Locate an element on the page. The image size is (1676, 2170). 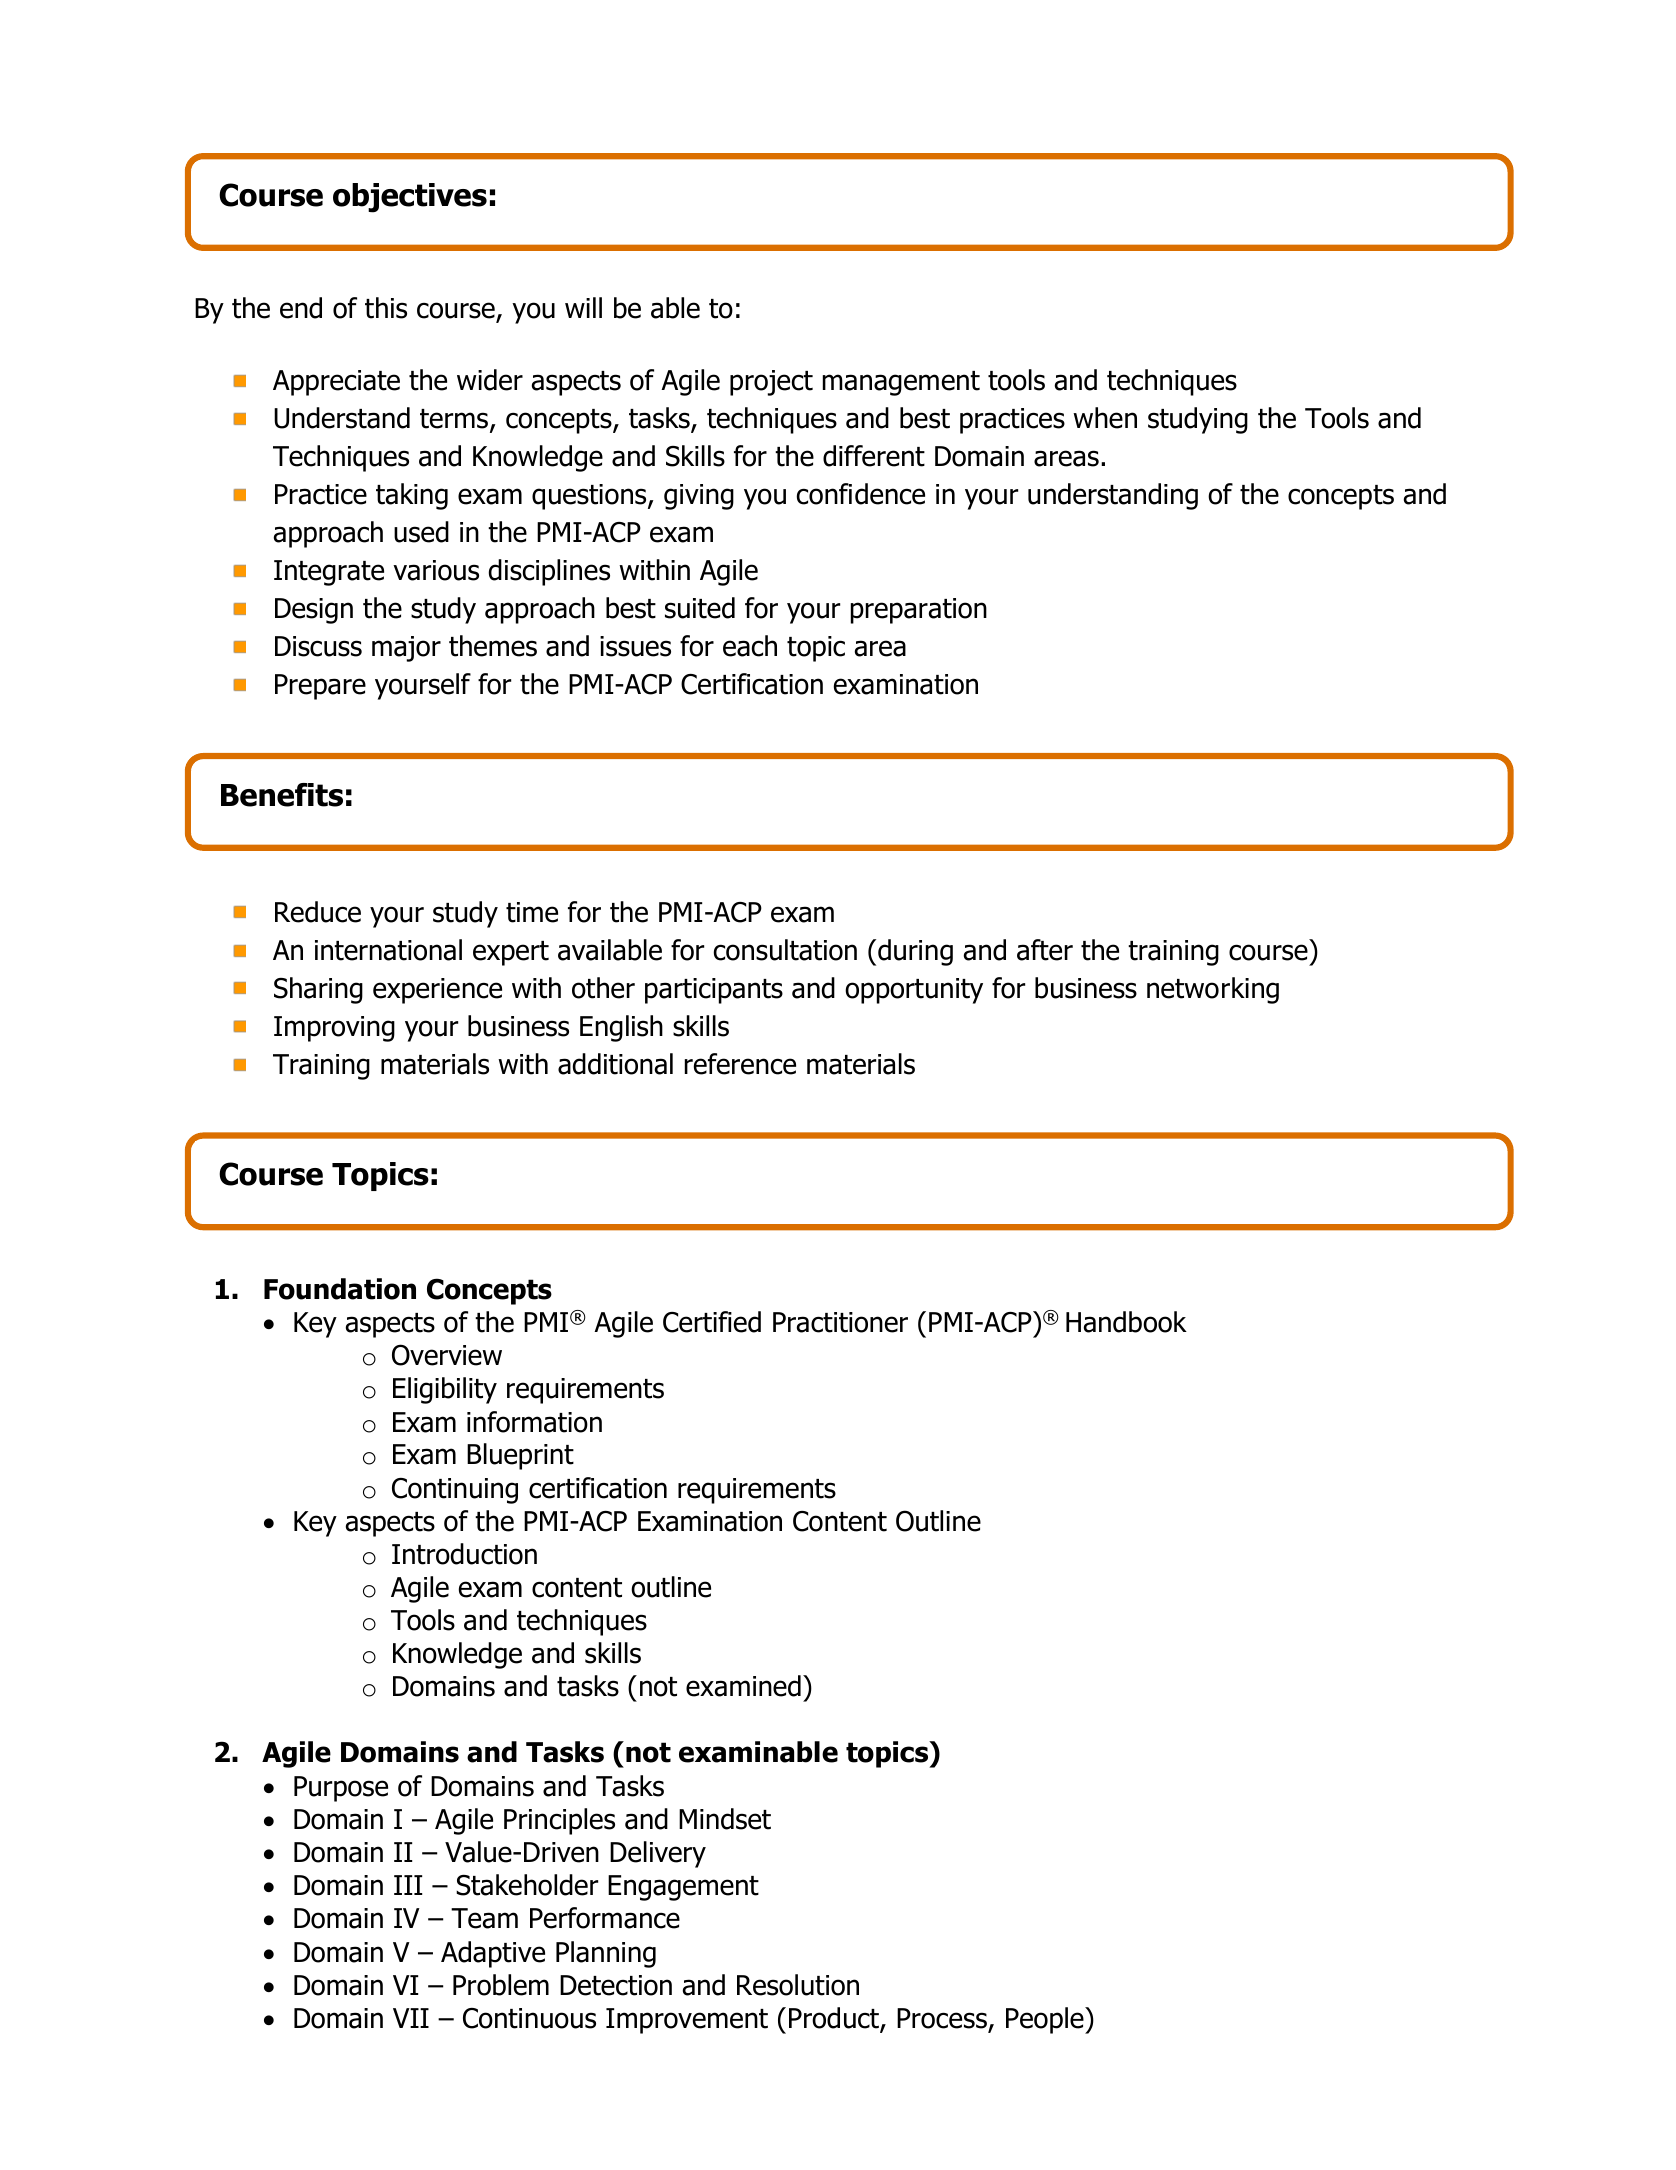
Certified is located at coordinates (712, 1322).
